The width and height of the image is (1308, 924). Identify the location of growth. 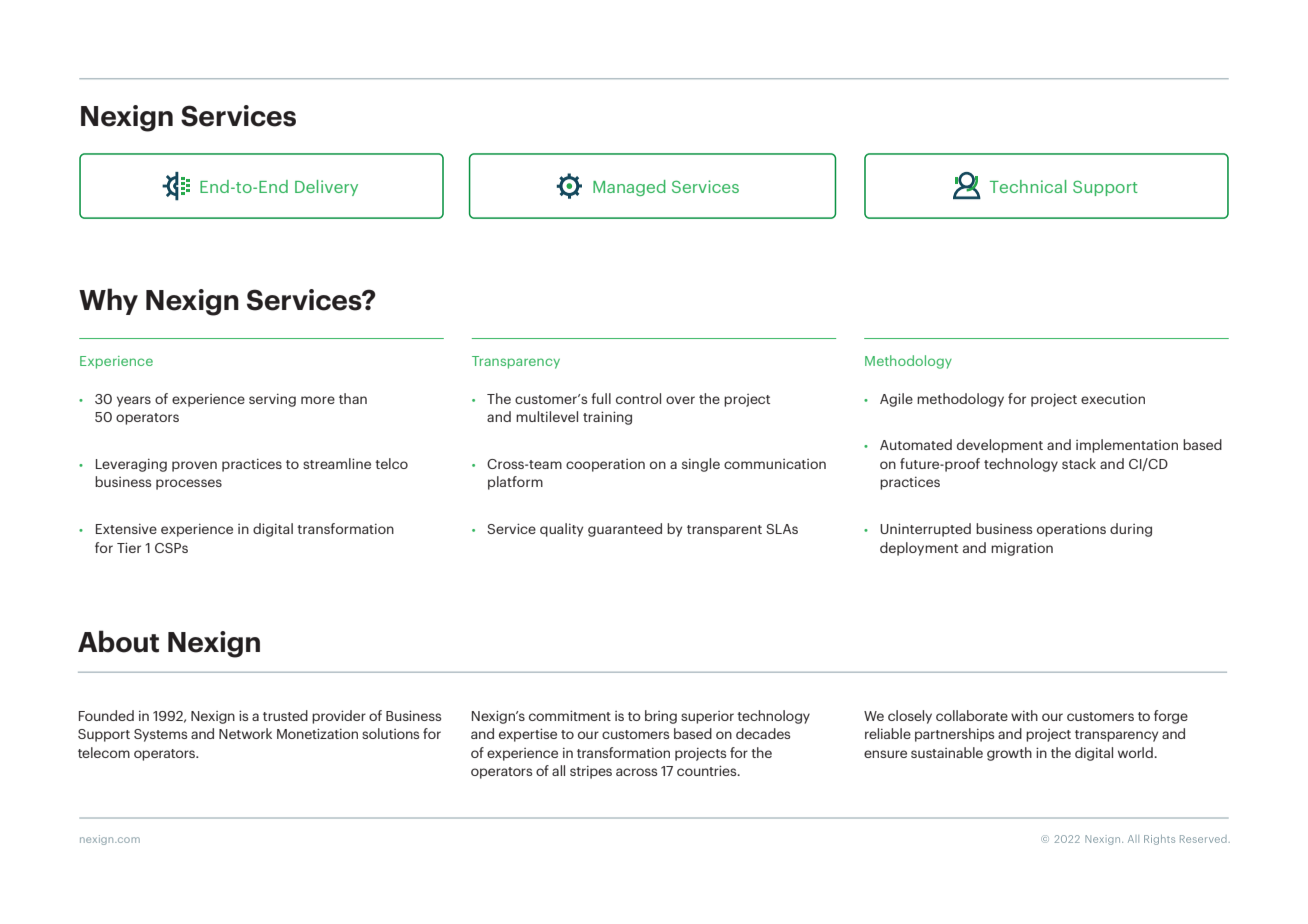
(1009, 754).
